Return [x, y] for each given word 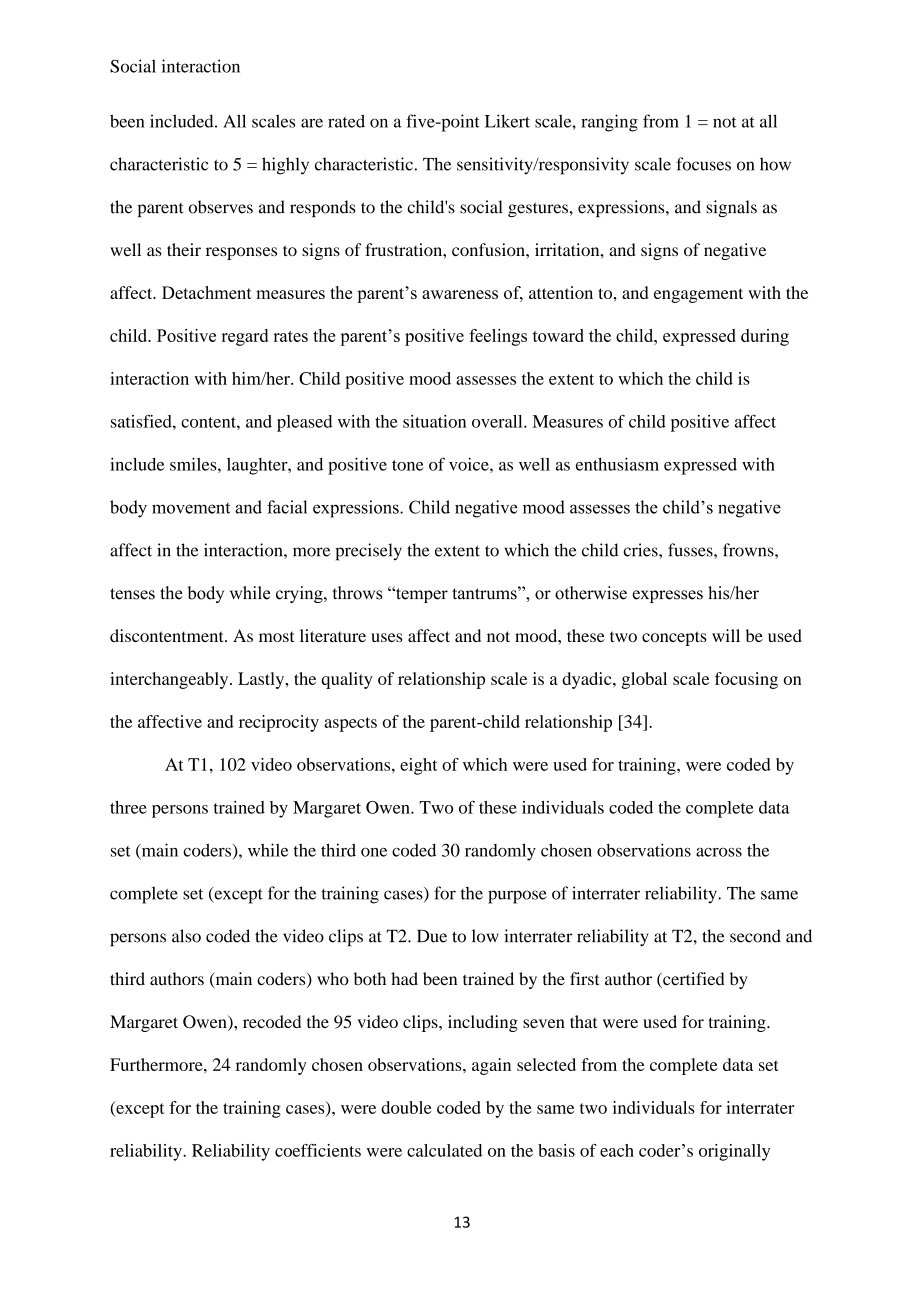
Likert [507, 121]
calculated [444, 1150]
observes [221, 207]
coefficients [318, 1150]
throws [357, 593]
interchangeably [170, 680]
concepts [674, 638]
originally [734, 1152]
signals [731, 208]
